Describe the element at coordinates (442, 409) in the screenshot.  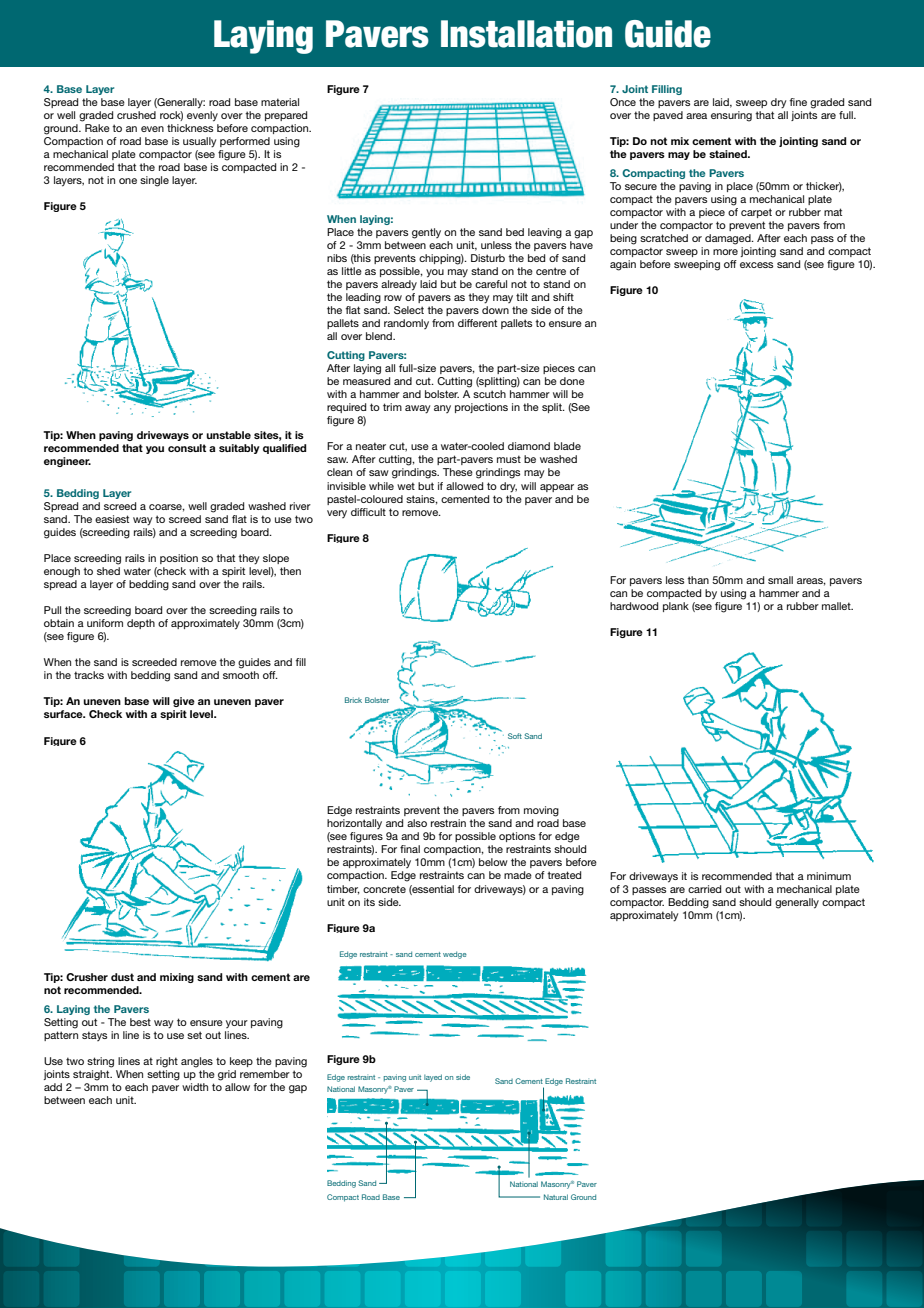
I see `any` at that location.
